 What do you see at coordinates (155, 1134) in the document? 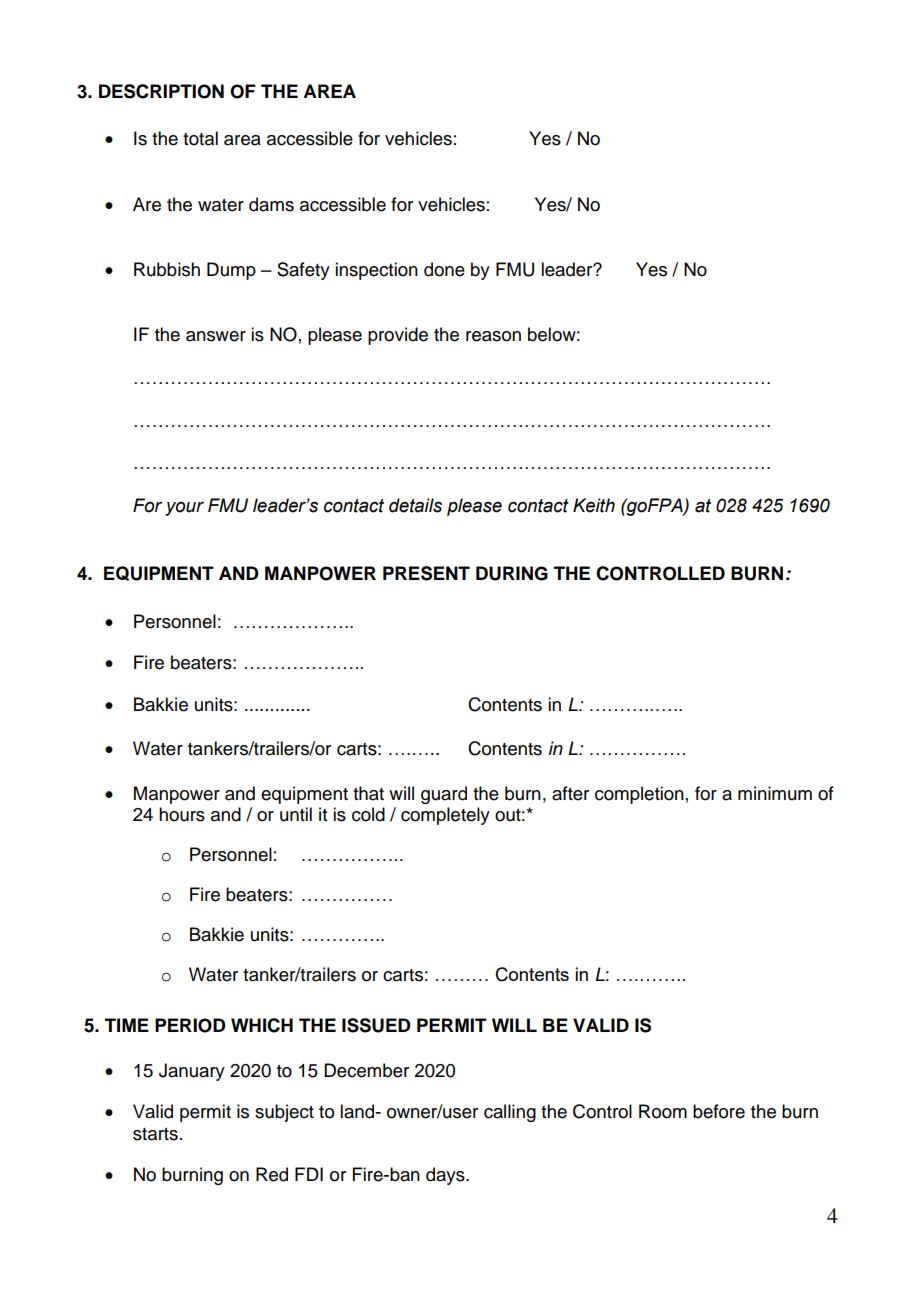
I see `starts` at bounding box center [155, 1134].
